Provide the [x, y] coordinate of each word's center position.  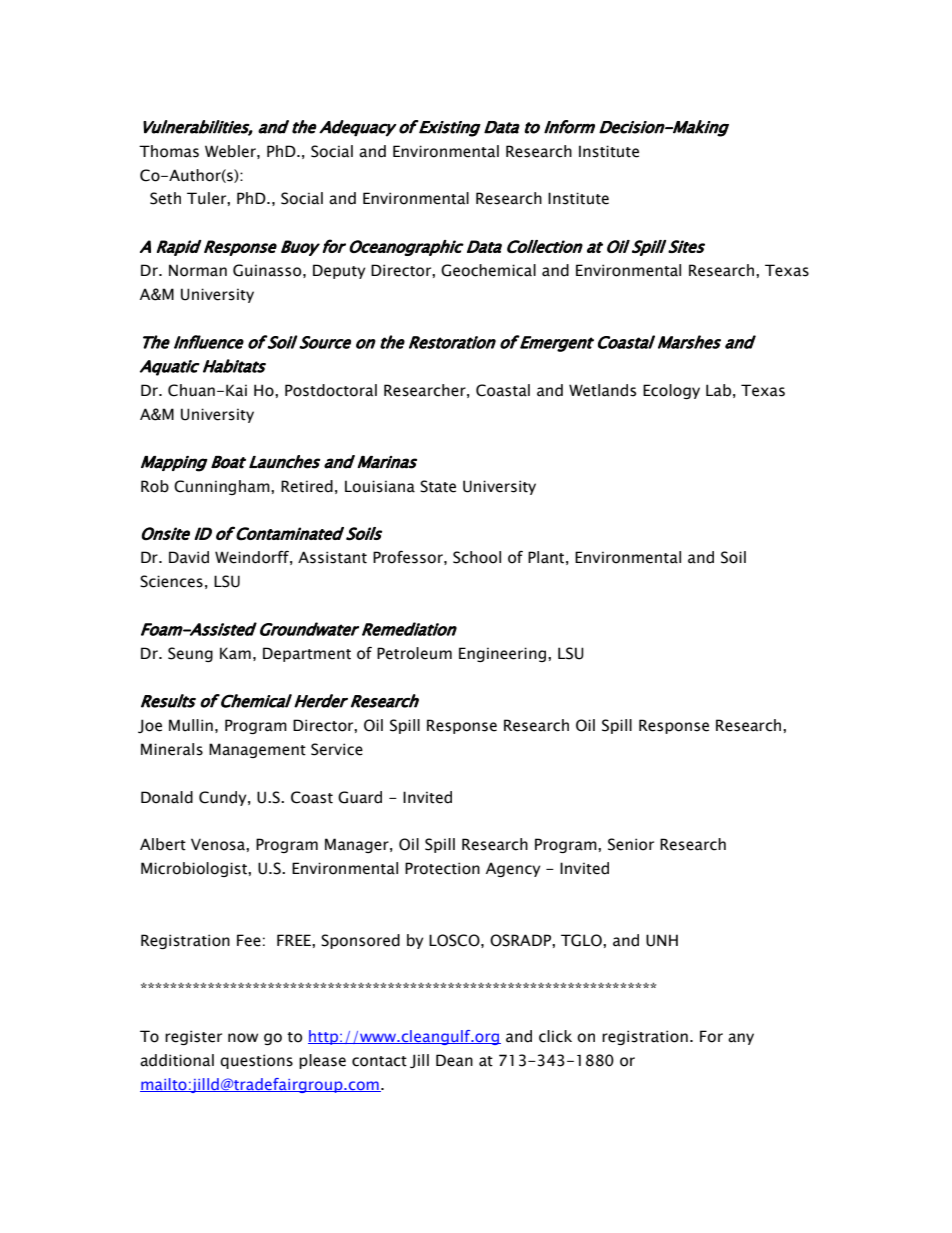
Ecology [671, 391]
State [438, 486]
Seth [165, 198]
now [243, 1038]
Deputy [339, 271]
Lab [718, 390]
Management [257, 750]
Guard [360, 797]
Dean [454, 1060]
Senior [631, 844]
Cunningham [223, 487]
